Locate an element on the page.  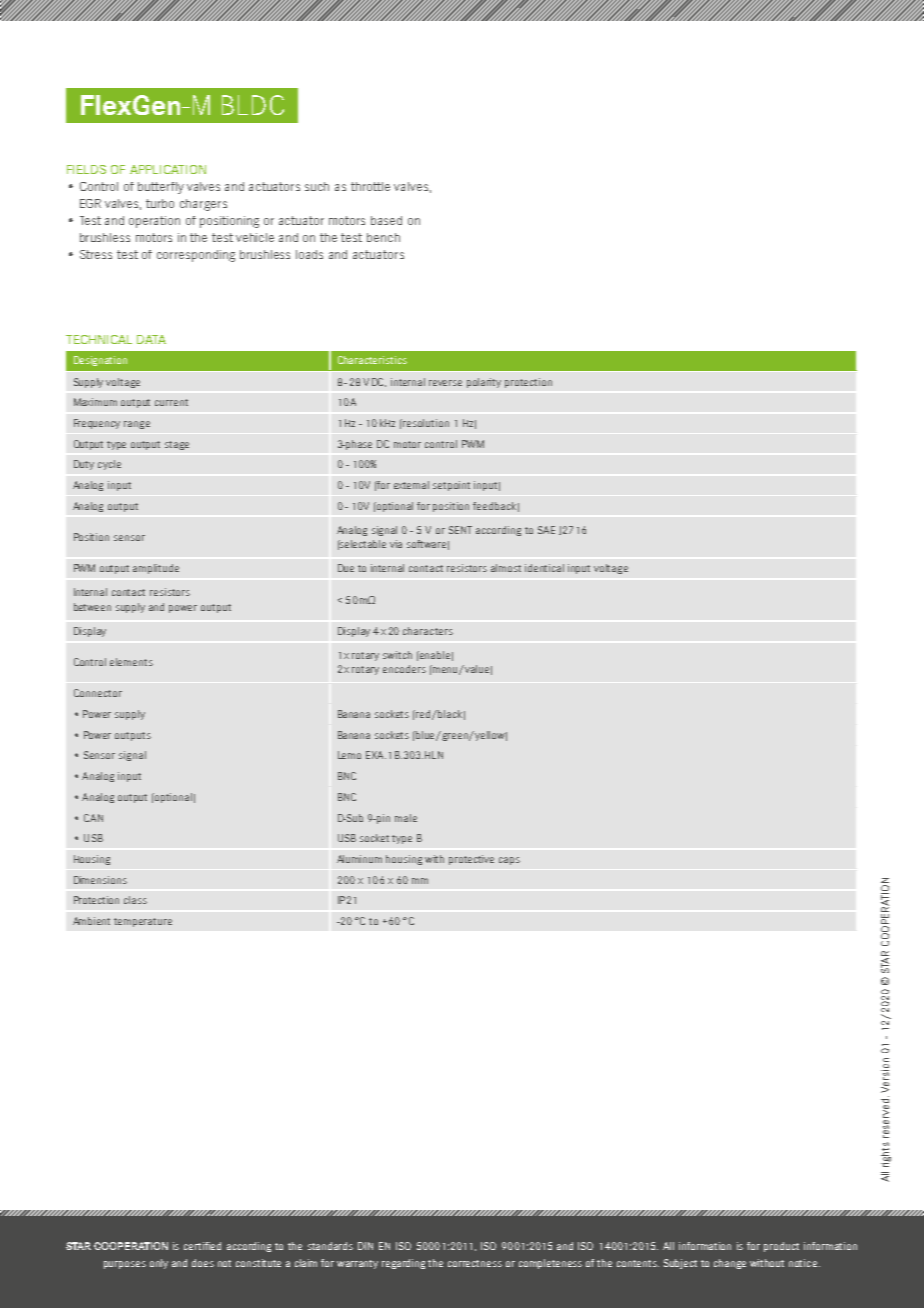
identical is located at coordinates (544, 568).
